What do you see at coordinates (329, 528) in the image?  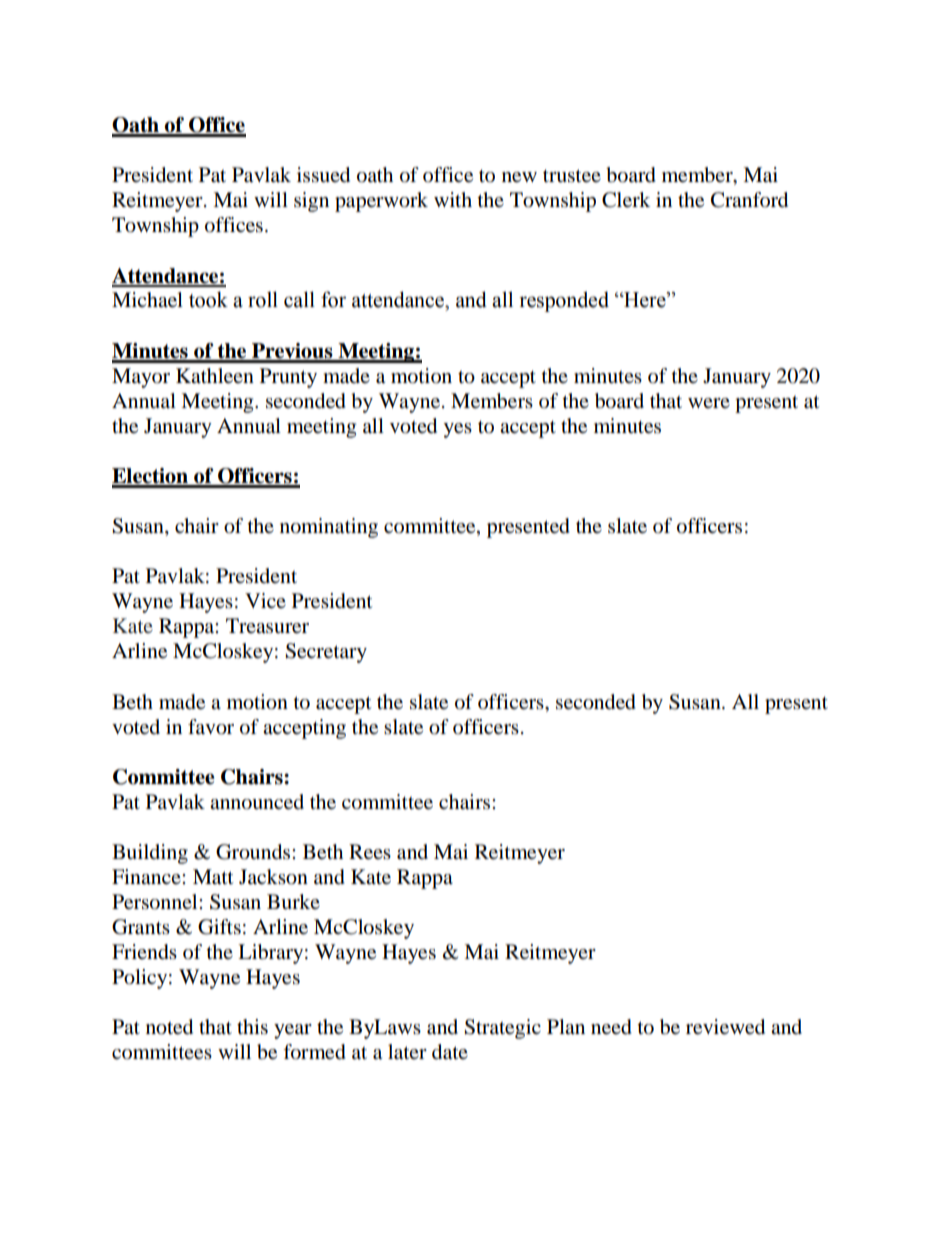 I see `nominating` at bounding box center [329, 528].
